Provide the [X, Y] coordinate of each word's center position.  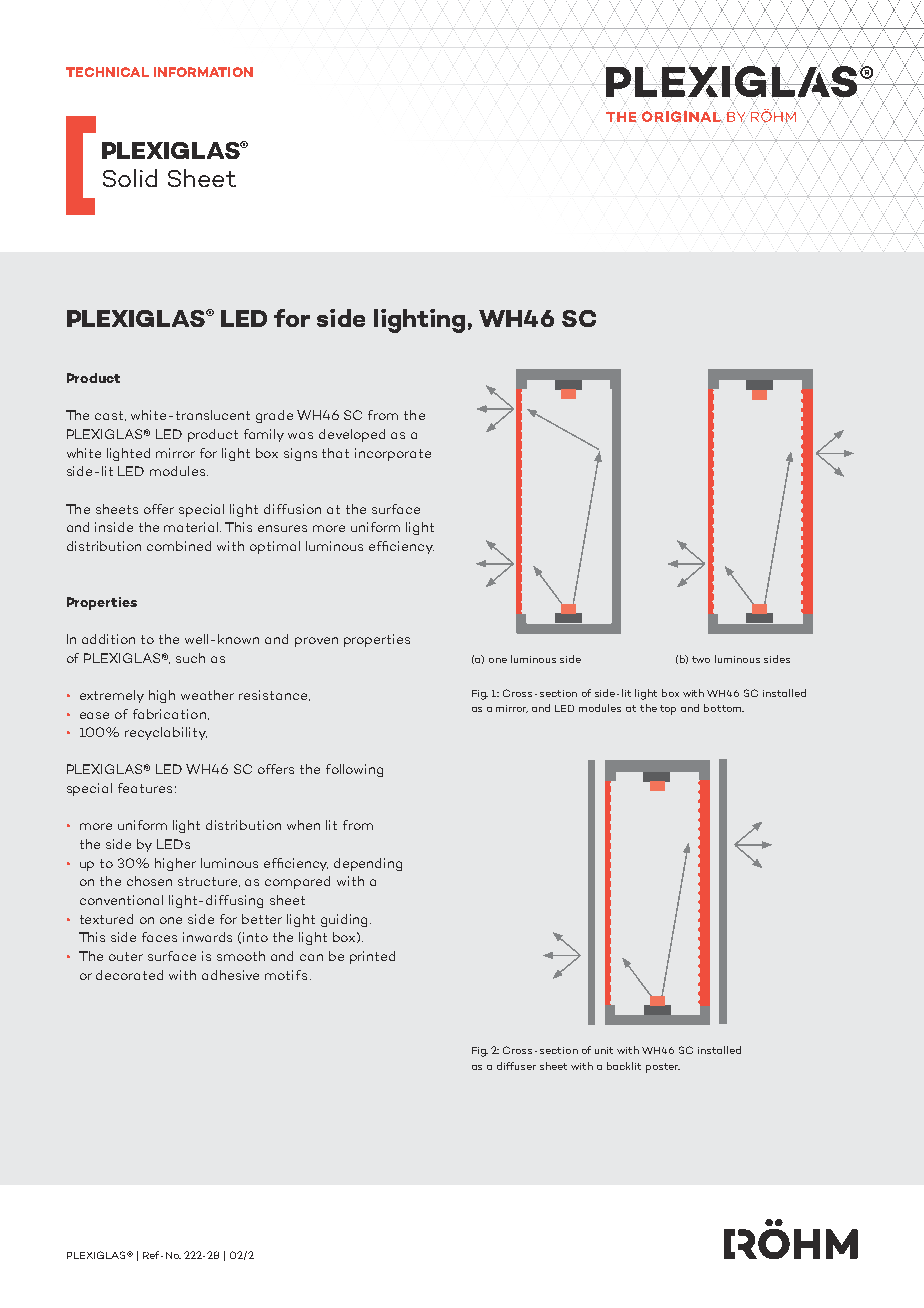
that [335, 453]
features [145, 788]
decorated [129, 975]
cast [110, 416]
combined [179, 546]
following [354, 770]
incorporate [393, 454]
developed [352, 435]
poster [663, 1068]
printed [372, 957]
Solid [130, 178]
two [701, 659]
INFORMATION [203, 72]
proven [316, 642]
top [668, 710]
